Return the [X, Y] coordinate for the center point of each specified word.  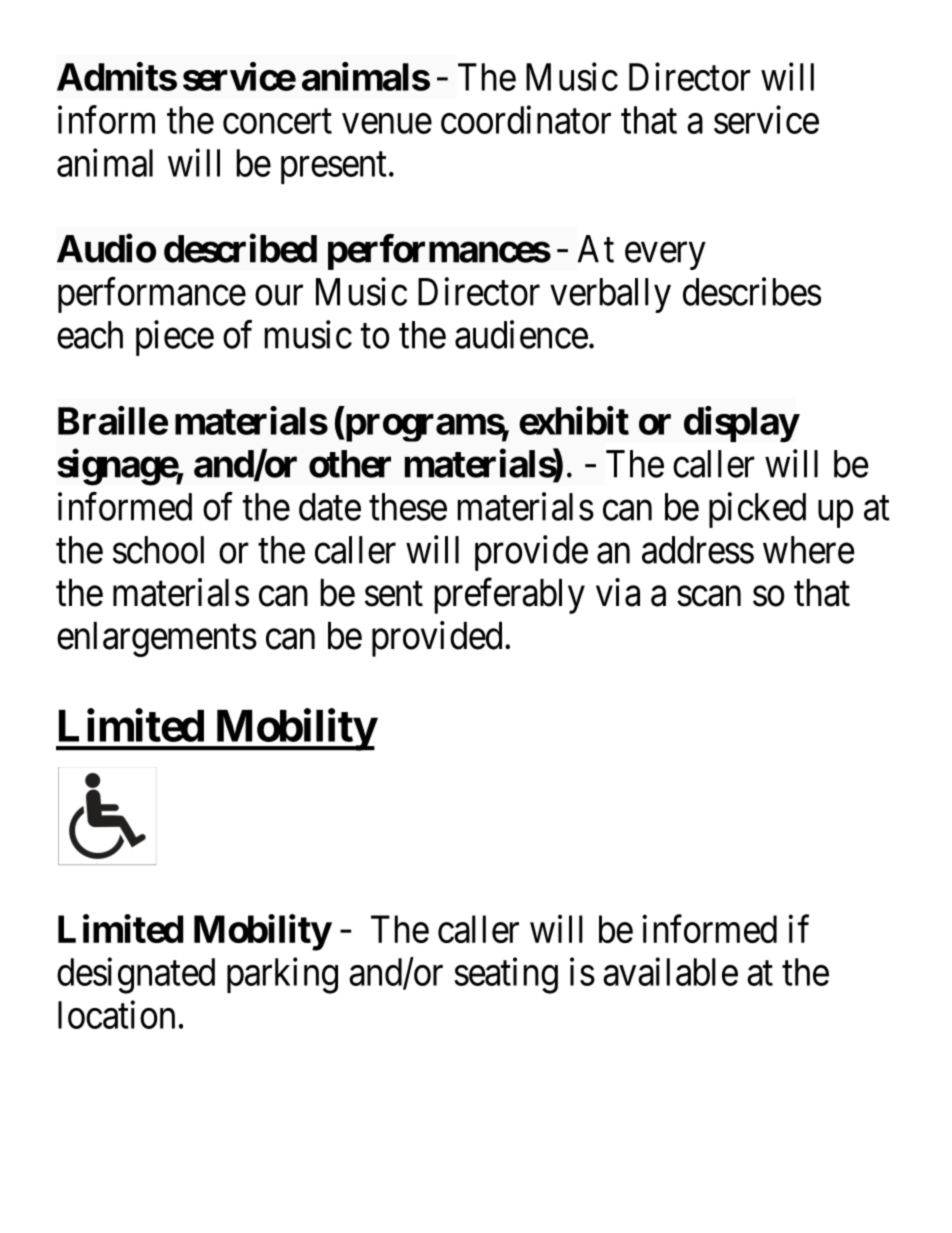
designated [136, 976]
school [158, 550]
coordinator [526, 119]
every [665, 256]
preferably [510, 596]
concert [277, 121]
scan [709, 596]
